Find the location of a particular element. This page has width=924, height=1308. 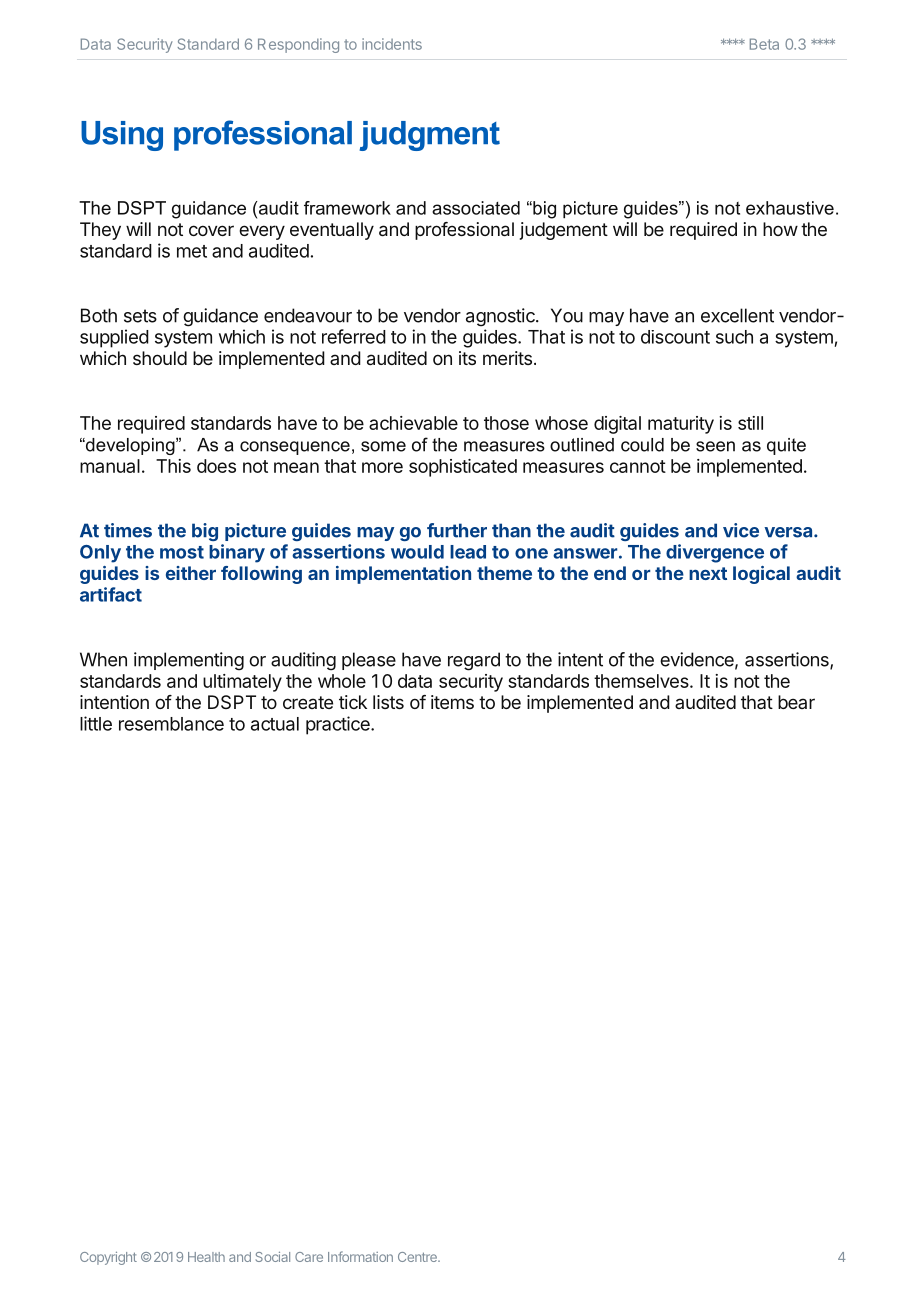

implementing is located at coordinates (189, 661).
